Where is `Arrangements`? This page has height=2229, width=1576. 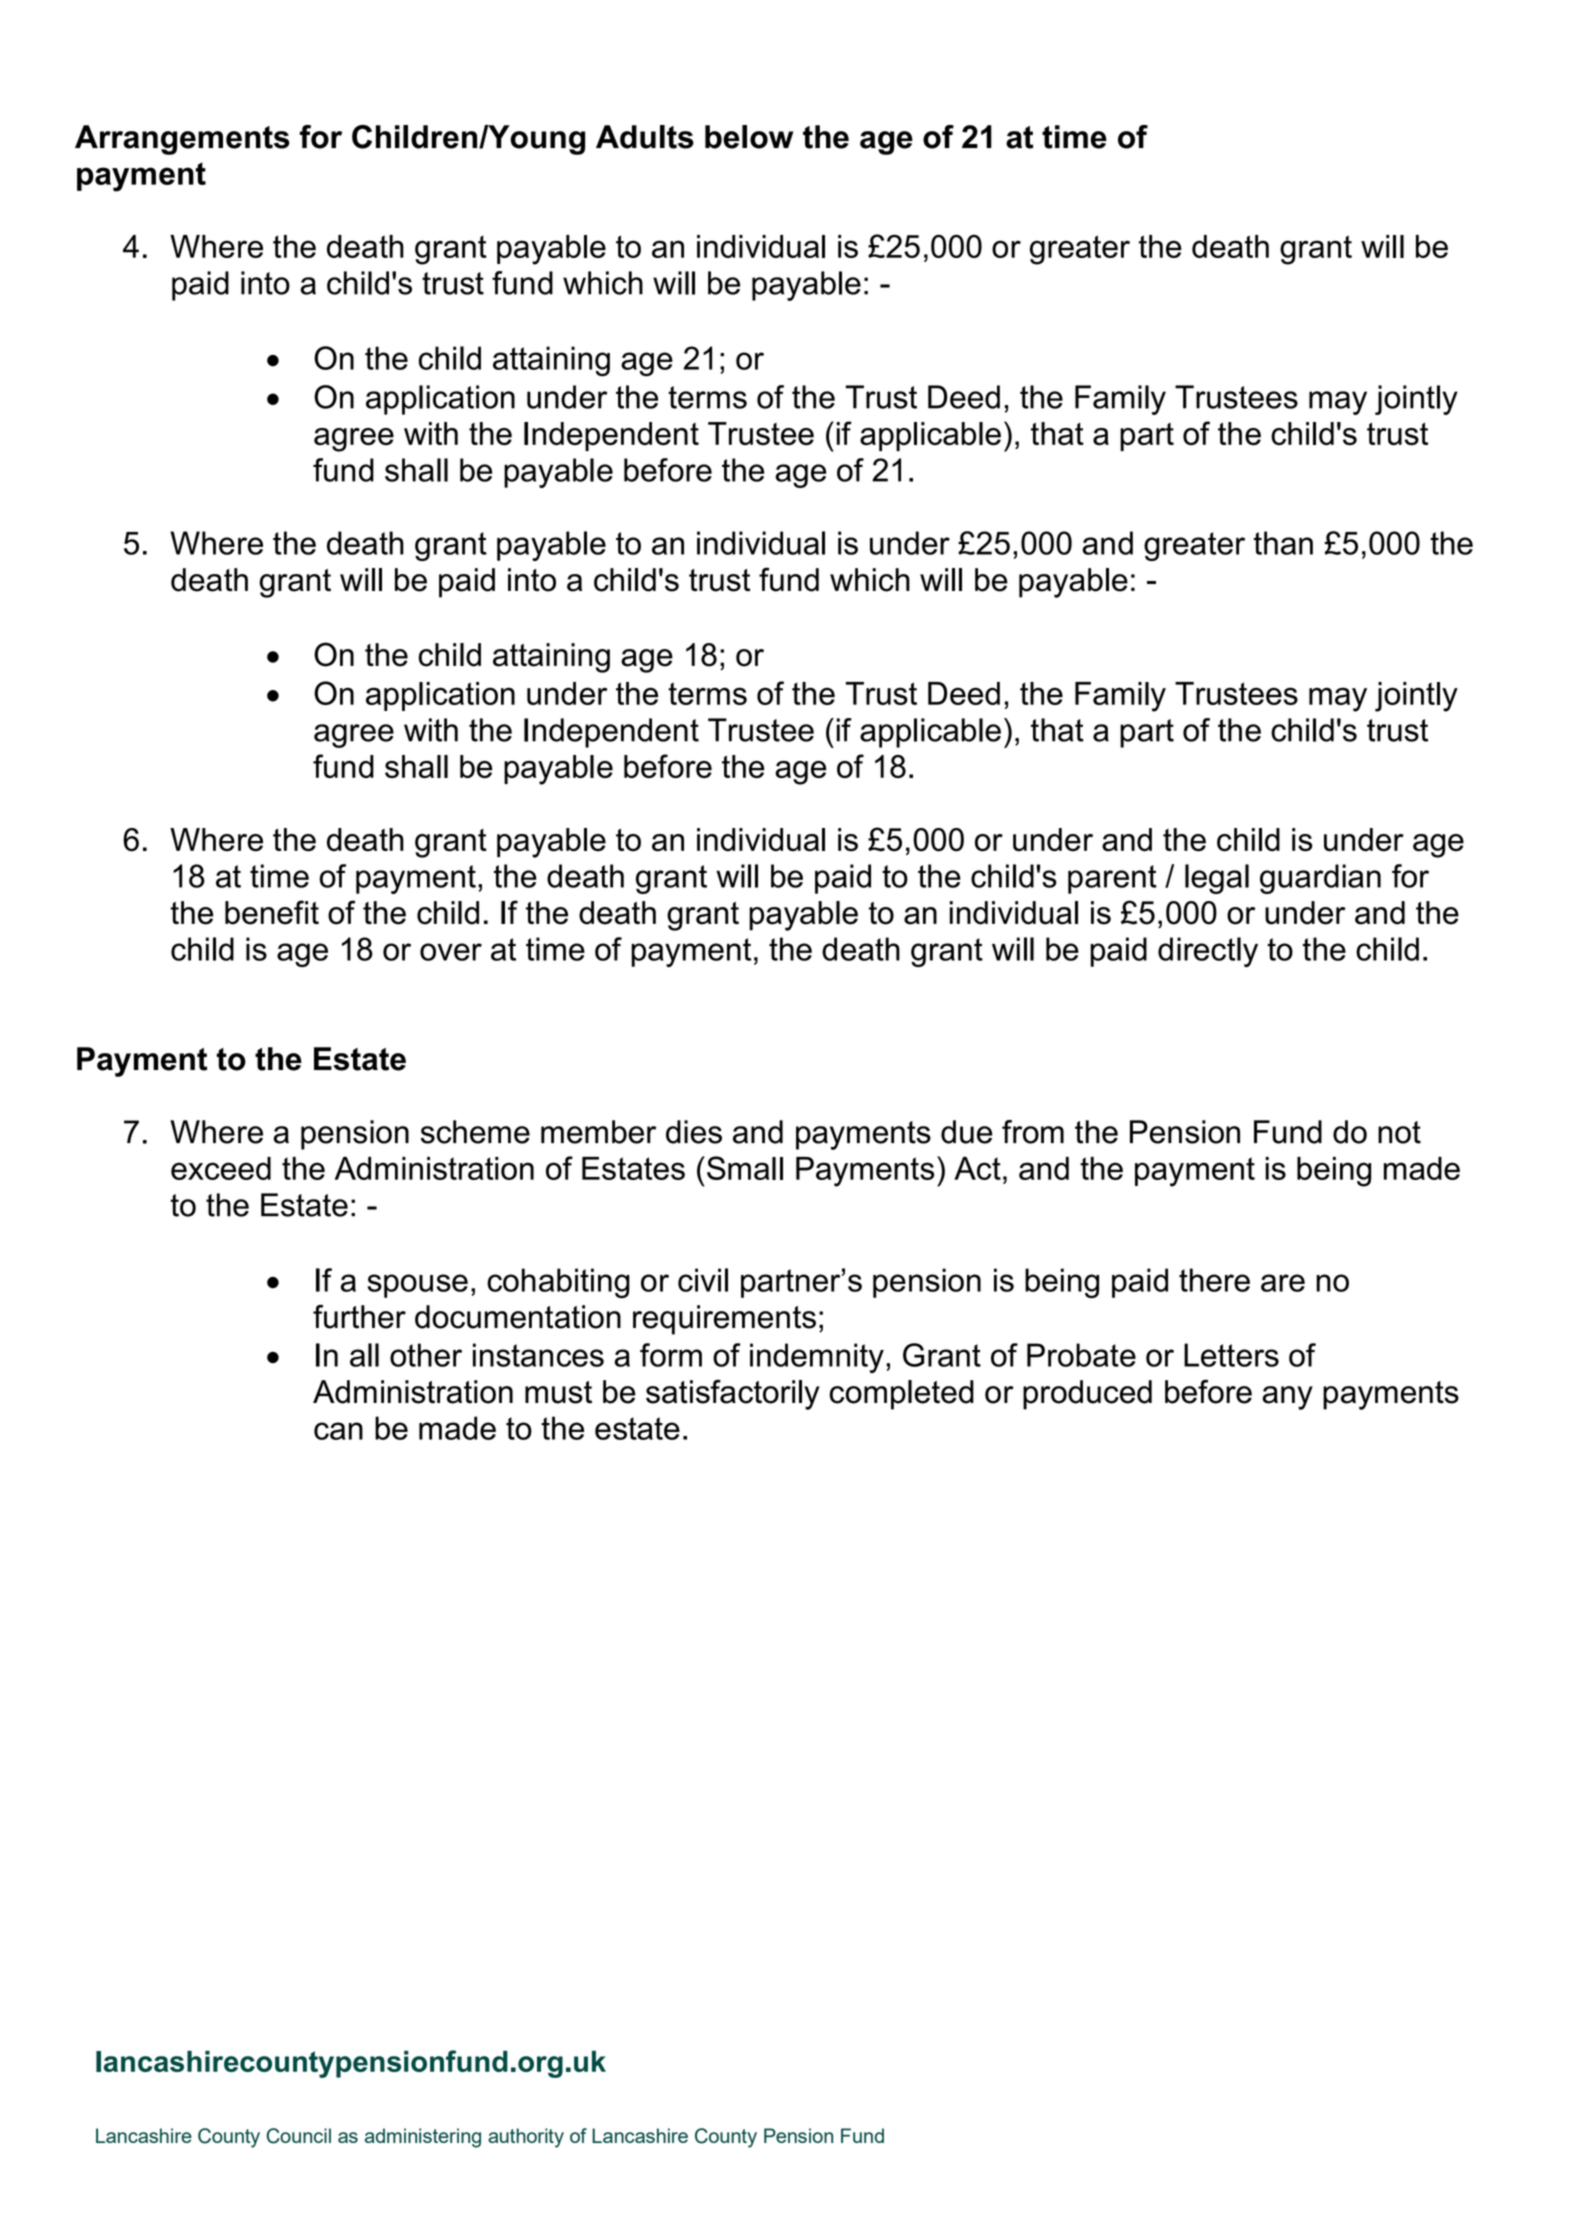 Arrangements is located at coordinates (182, 140).
